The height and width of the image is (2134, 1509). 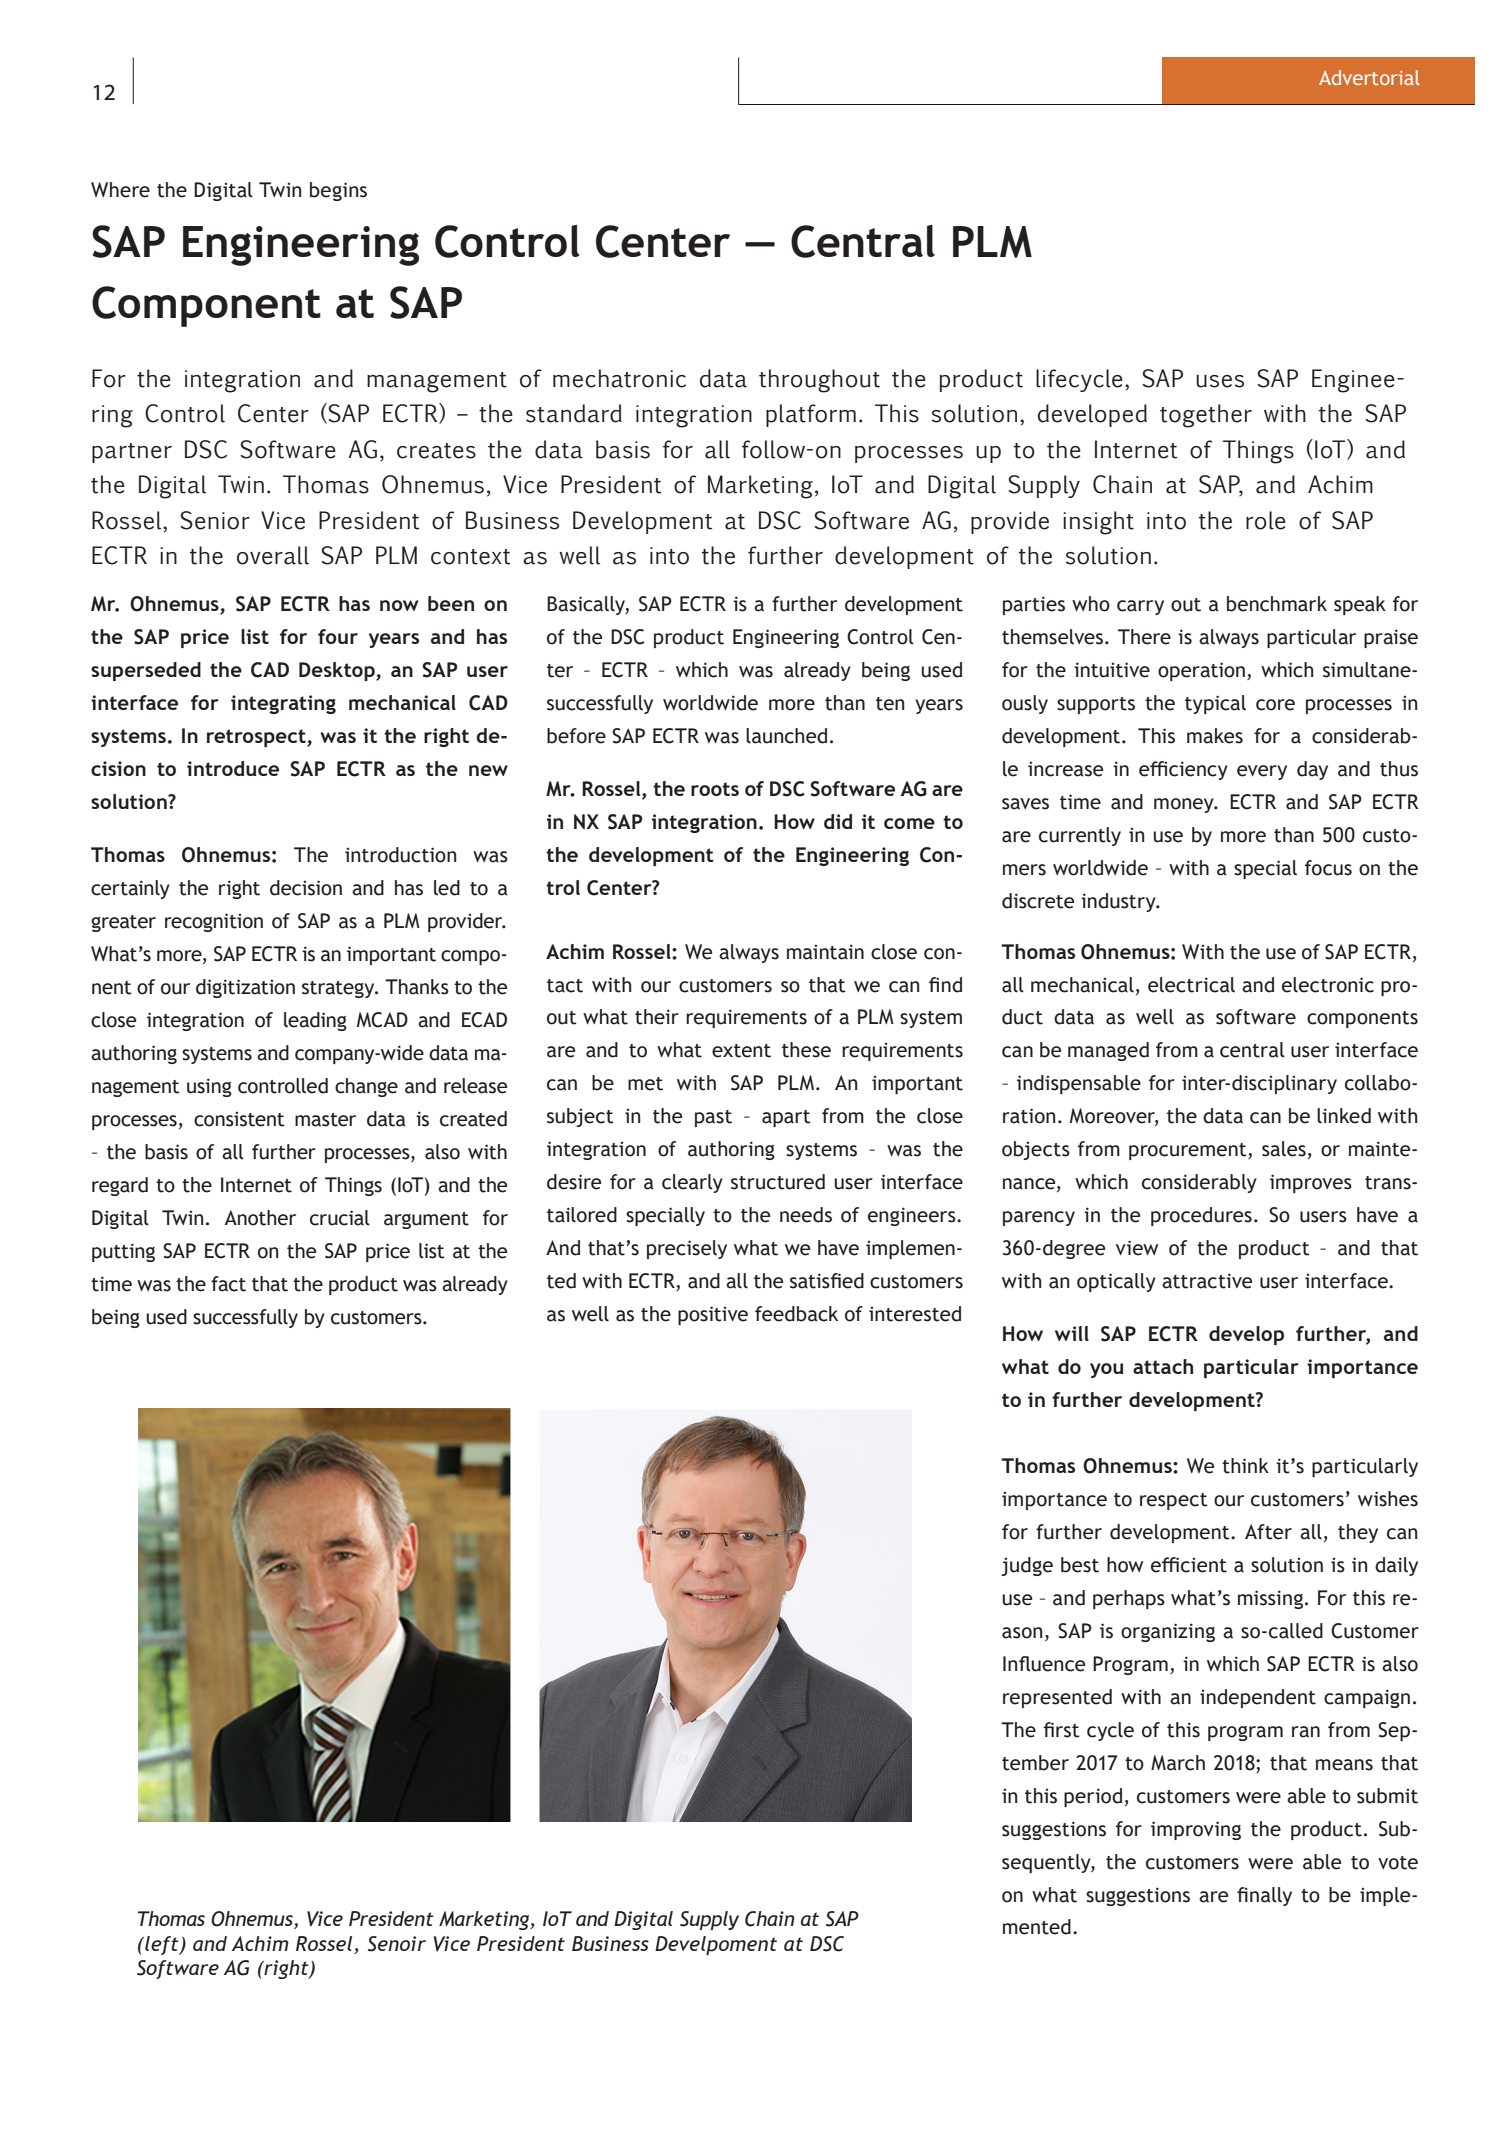 What do you see at coordinates (819, 381) in the image?
I see `throughout` at bounding box center [819, 381].
